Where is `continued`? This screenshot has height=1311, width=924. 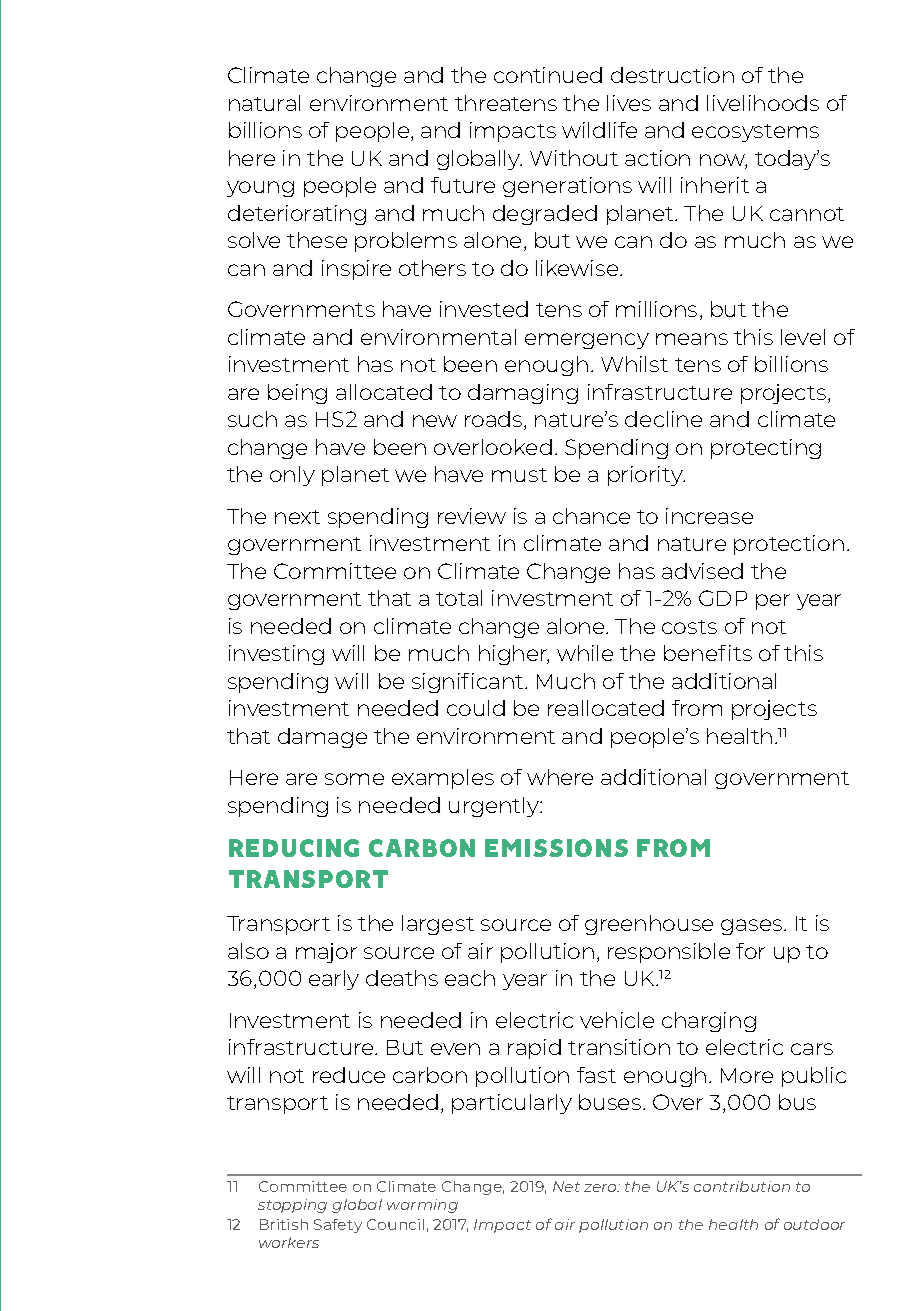 continued is located at coordinates (548, 75).
